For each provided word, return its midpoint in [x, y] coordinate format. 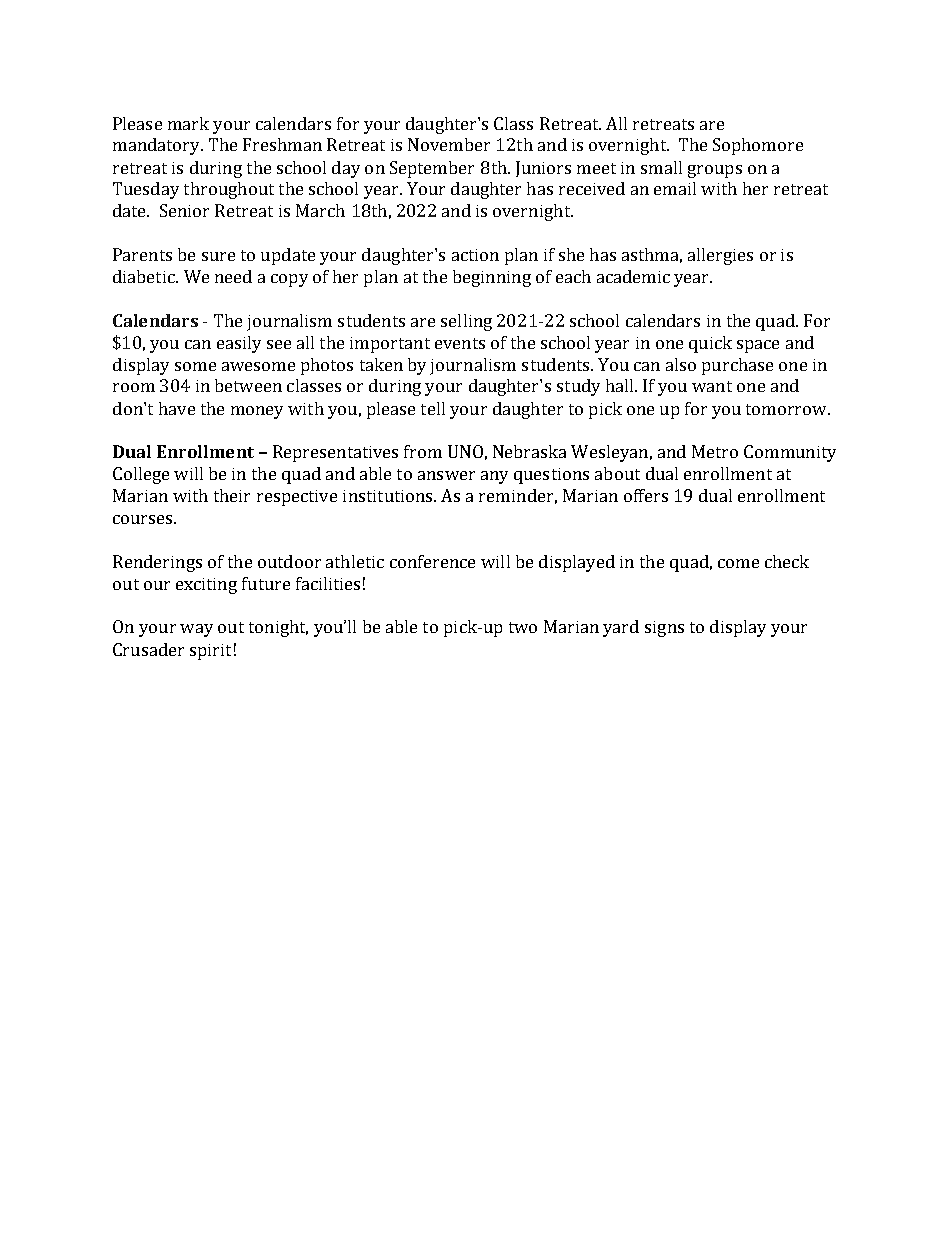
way [196, 630]
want [712, 386]
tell [433, 408]
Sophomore [758, 146]
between [248, 385]
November [449, 144]
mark [188, 123]
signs [664, 629]
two [523, 627]
